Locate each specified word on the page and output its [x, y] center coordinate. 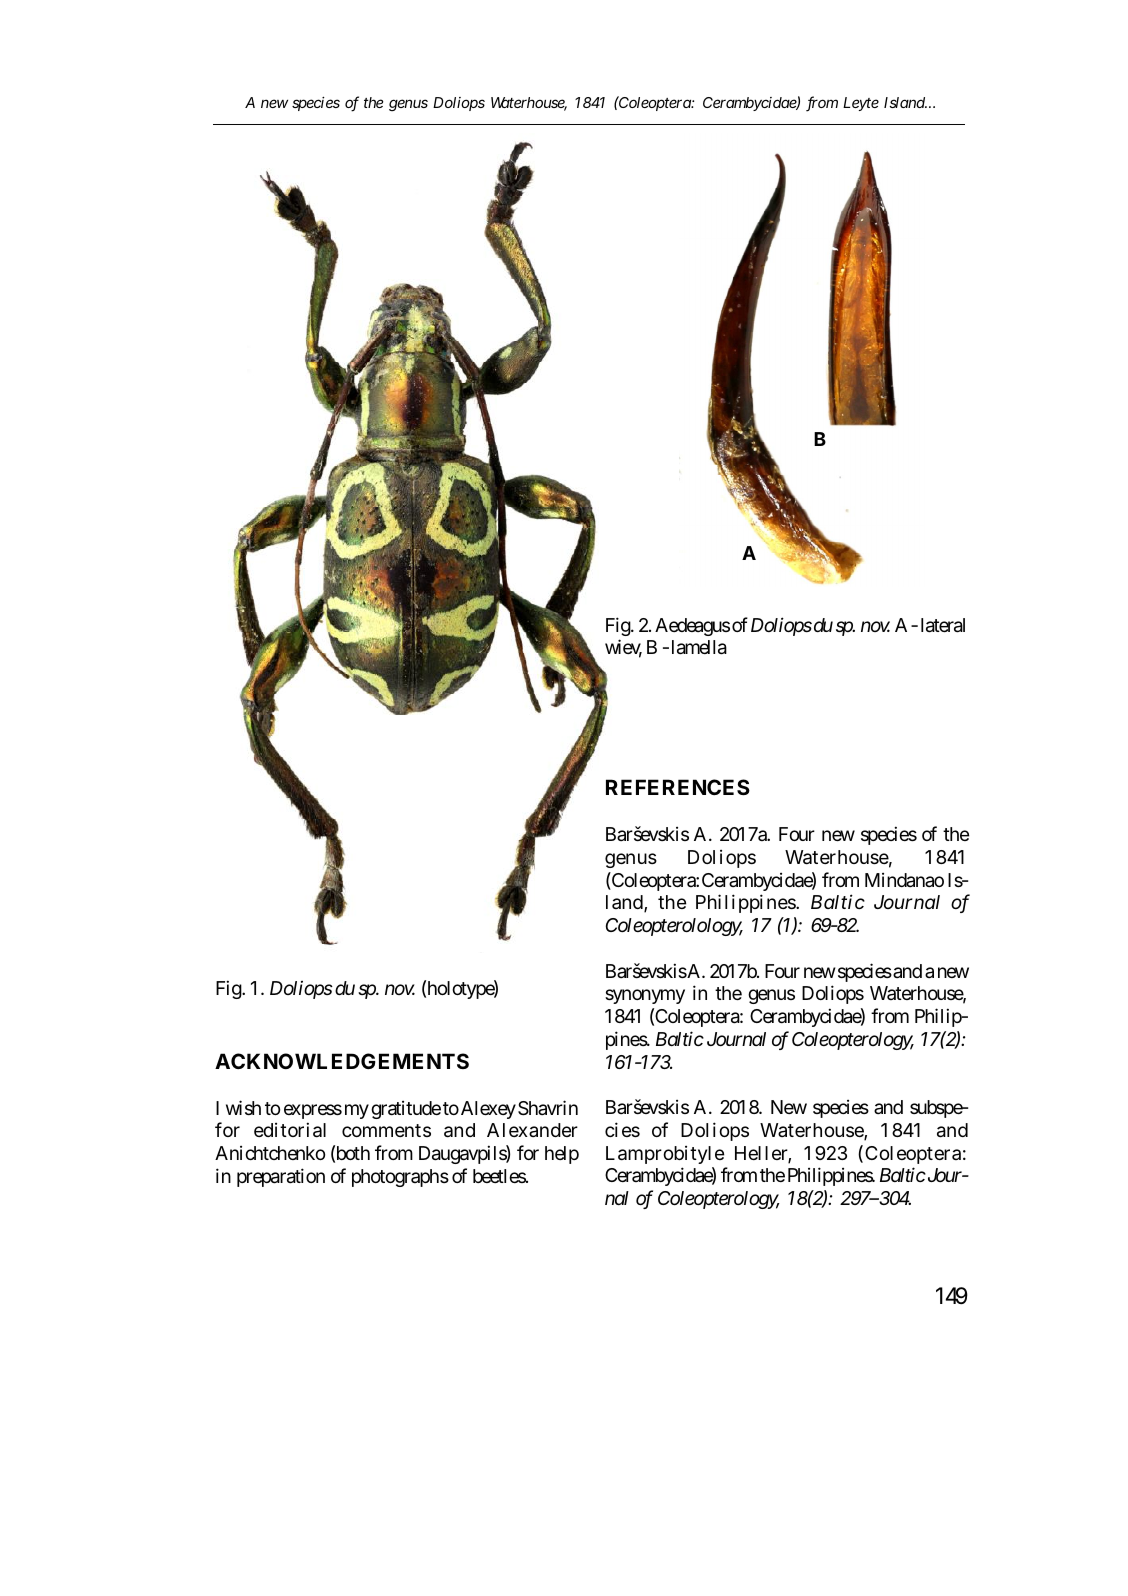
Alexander [532, 1130]
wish [243, 1107]
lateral [943, 625]
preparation [281, 1177]
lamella [699, 647]
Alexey [488, 1110]
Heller [762, 1154]
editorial [290, 1130]
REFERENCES [678, 787]
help [562, 1155]
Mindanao [904, 880]
